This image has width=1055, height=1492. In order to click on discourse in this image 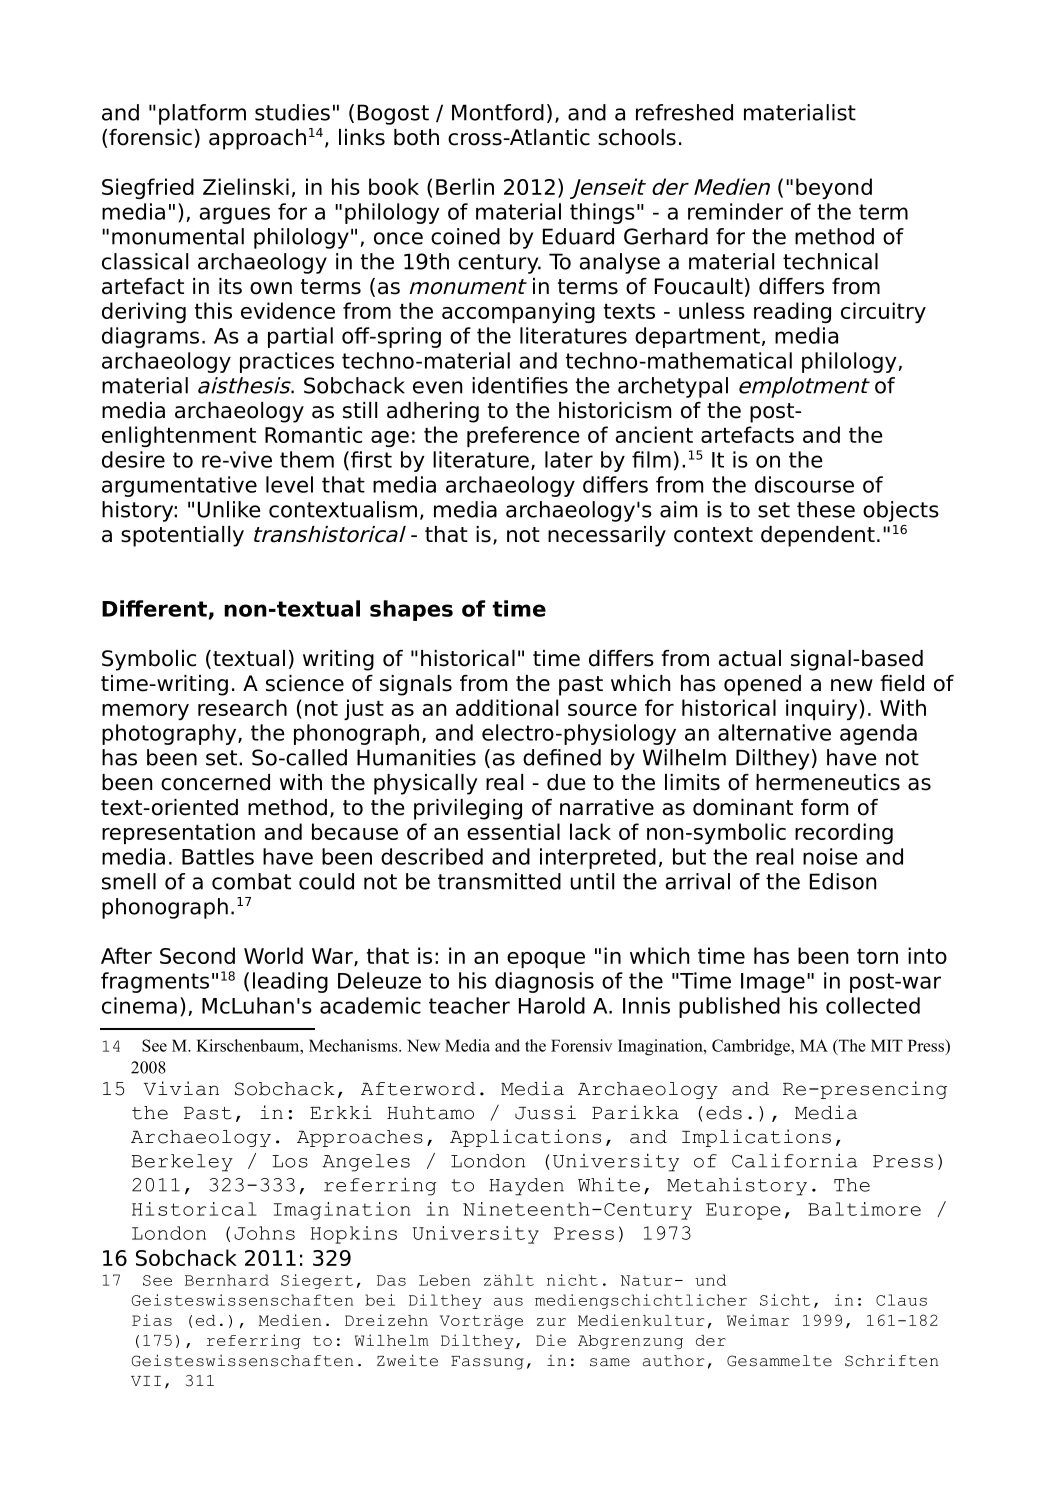, I will do `click(804, 484)`.
